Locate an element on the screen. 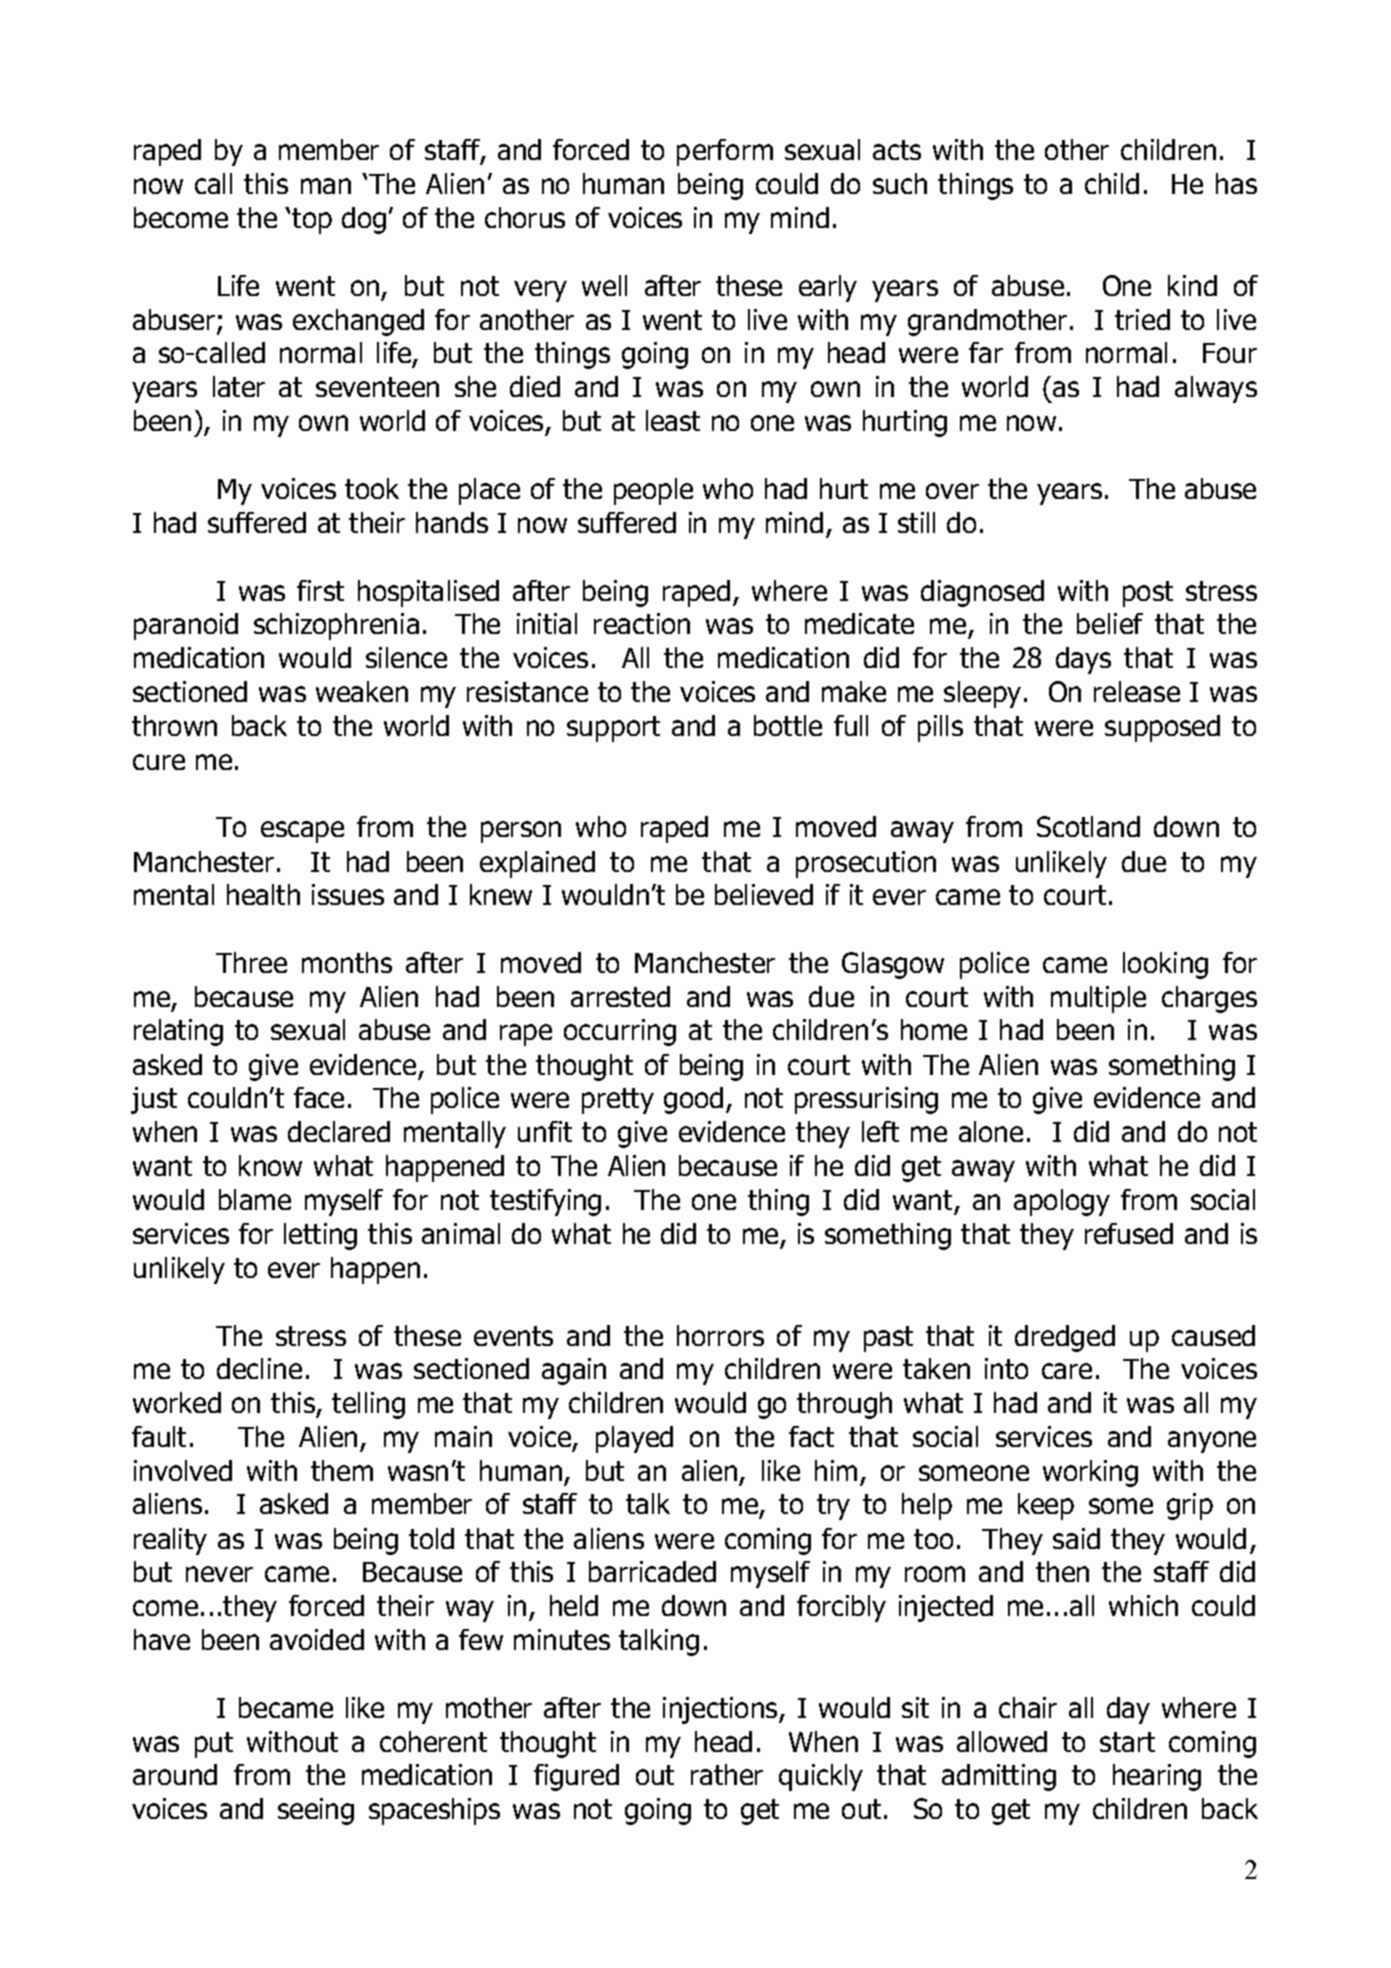  top is located at coordinates (312, 221).
